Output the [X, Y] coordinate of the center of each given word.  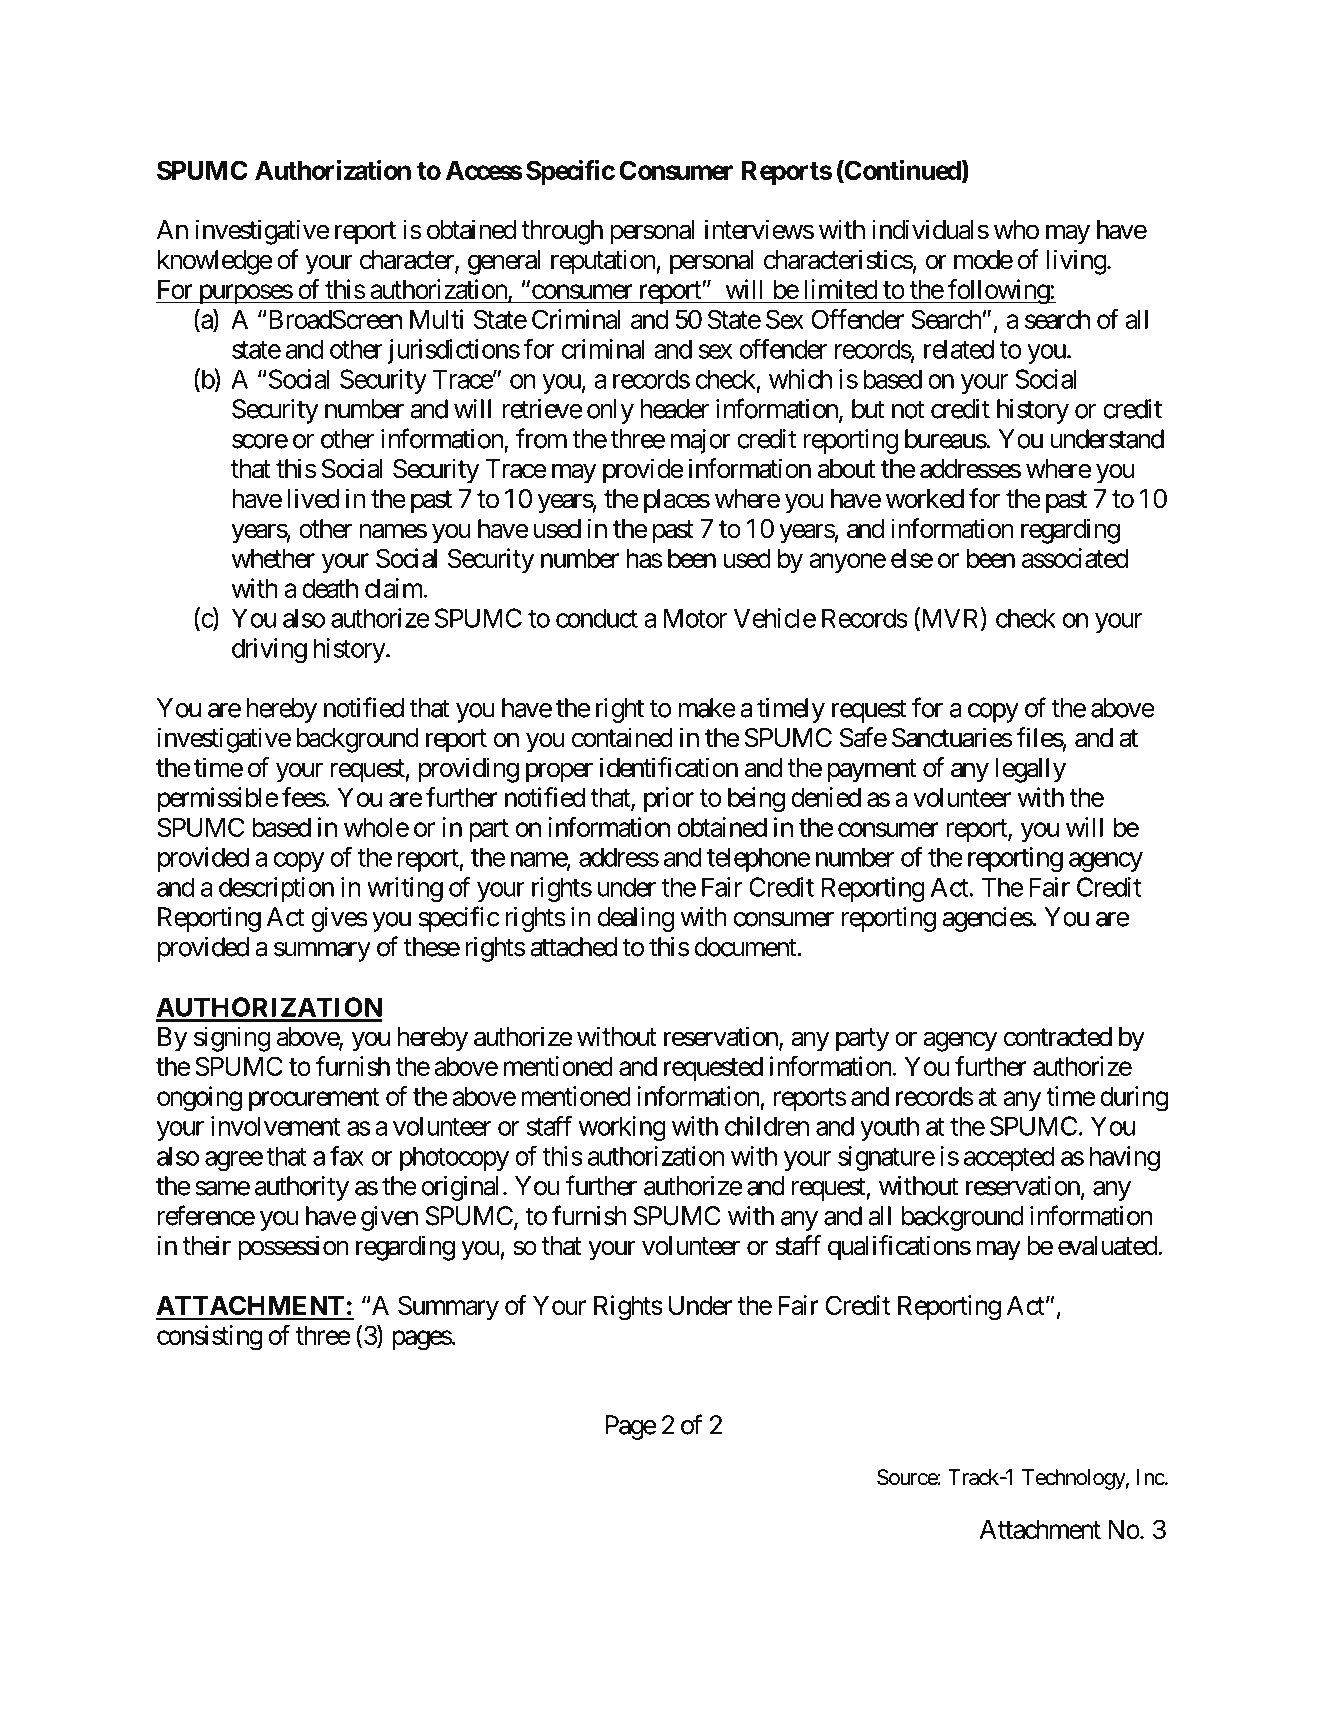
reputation [604, 262]
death [330, 588]
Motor [695, 618]
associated [1075, 558]
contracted [1058, 1037]
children [767, 1126]
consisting [209, 1338]
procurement [314, 1099]
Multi [436, 319]
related [959, 349]
